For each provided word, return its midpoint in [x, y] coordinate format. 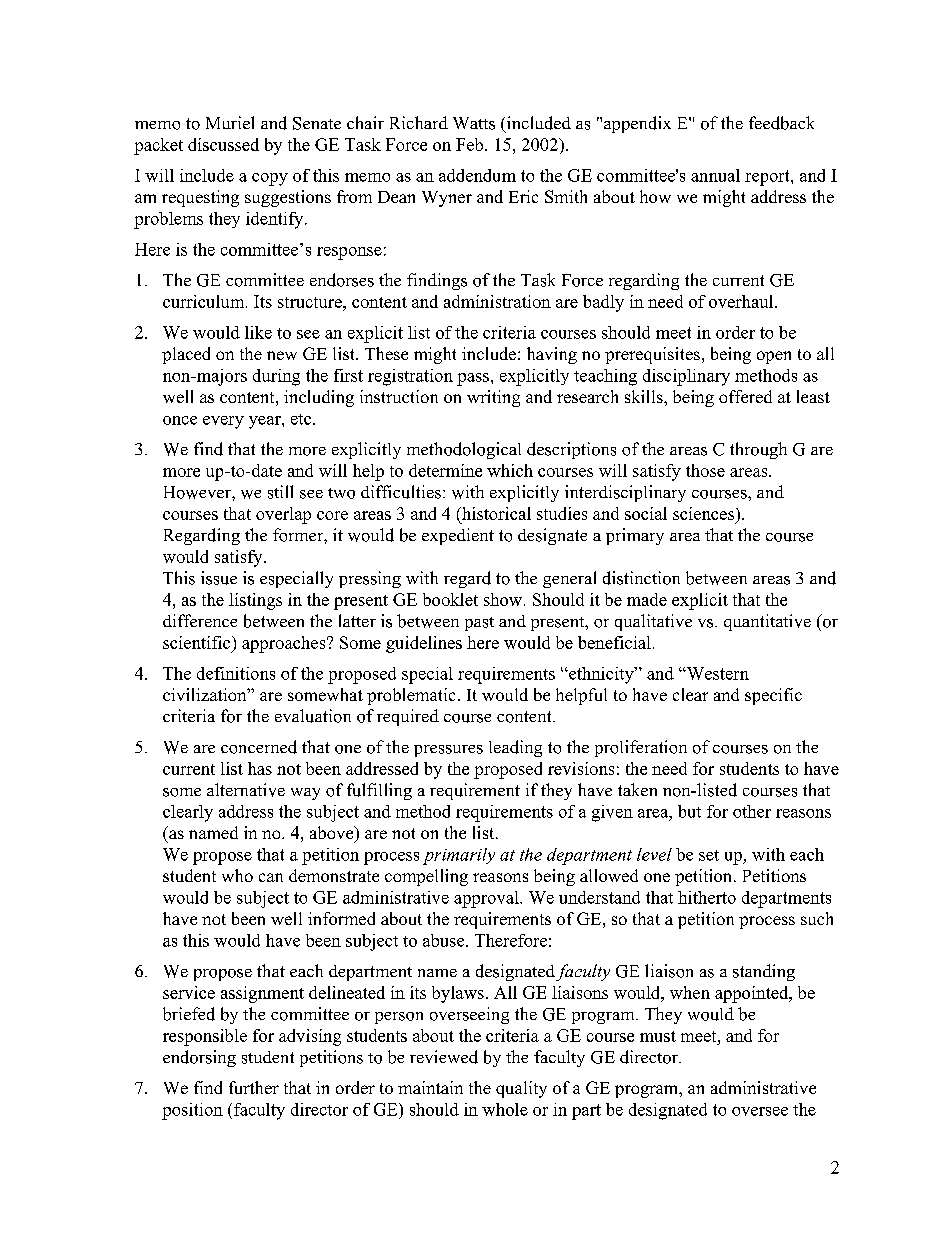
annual [715, 175]
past [479, 624]
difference [200, 620]
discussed [223, 144]
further [254, 1087]
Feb [471, 144]
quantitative [767, 622]
